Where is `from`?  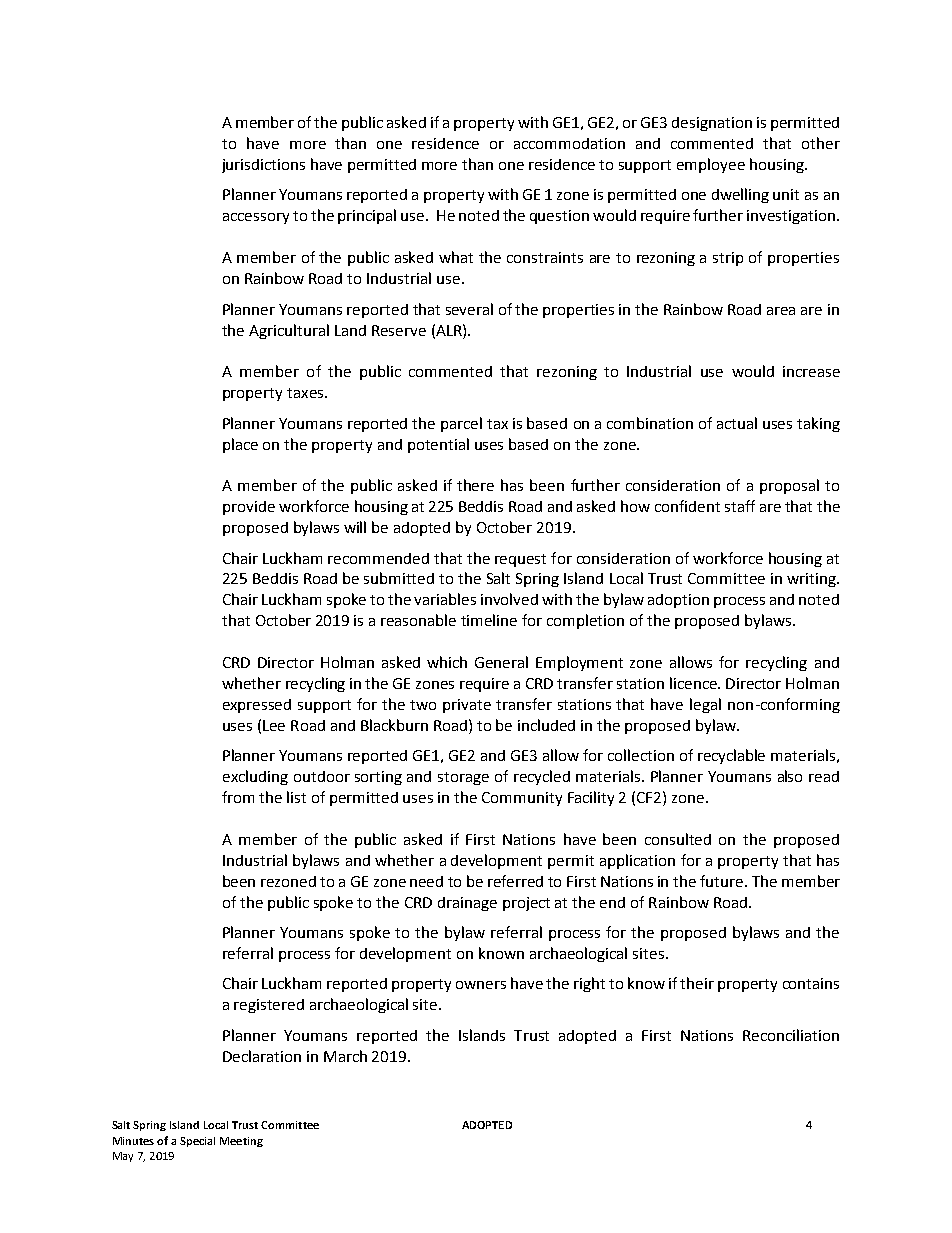 from is located at coordinates (238, 797).
